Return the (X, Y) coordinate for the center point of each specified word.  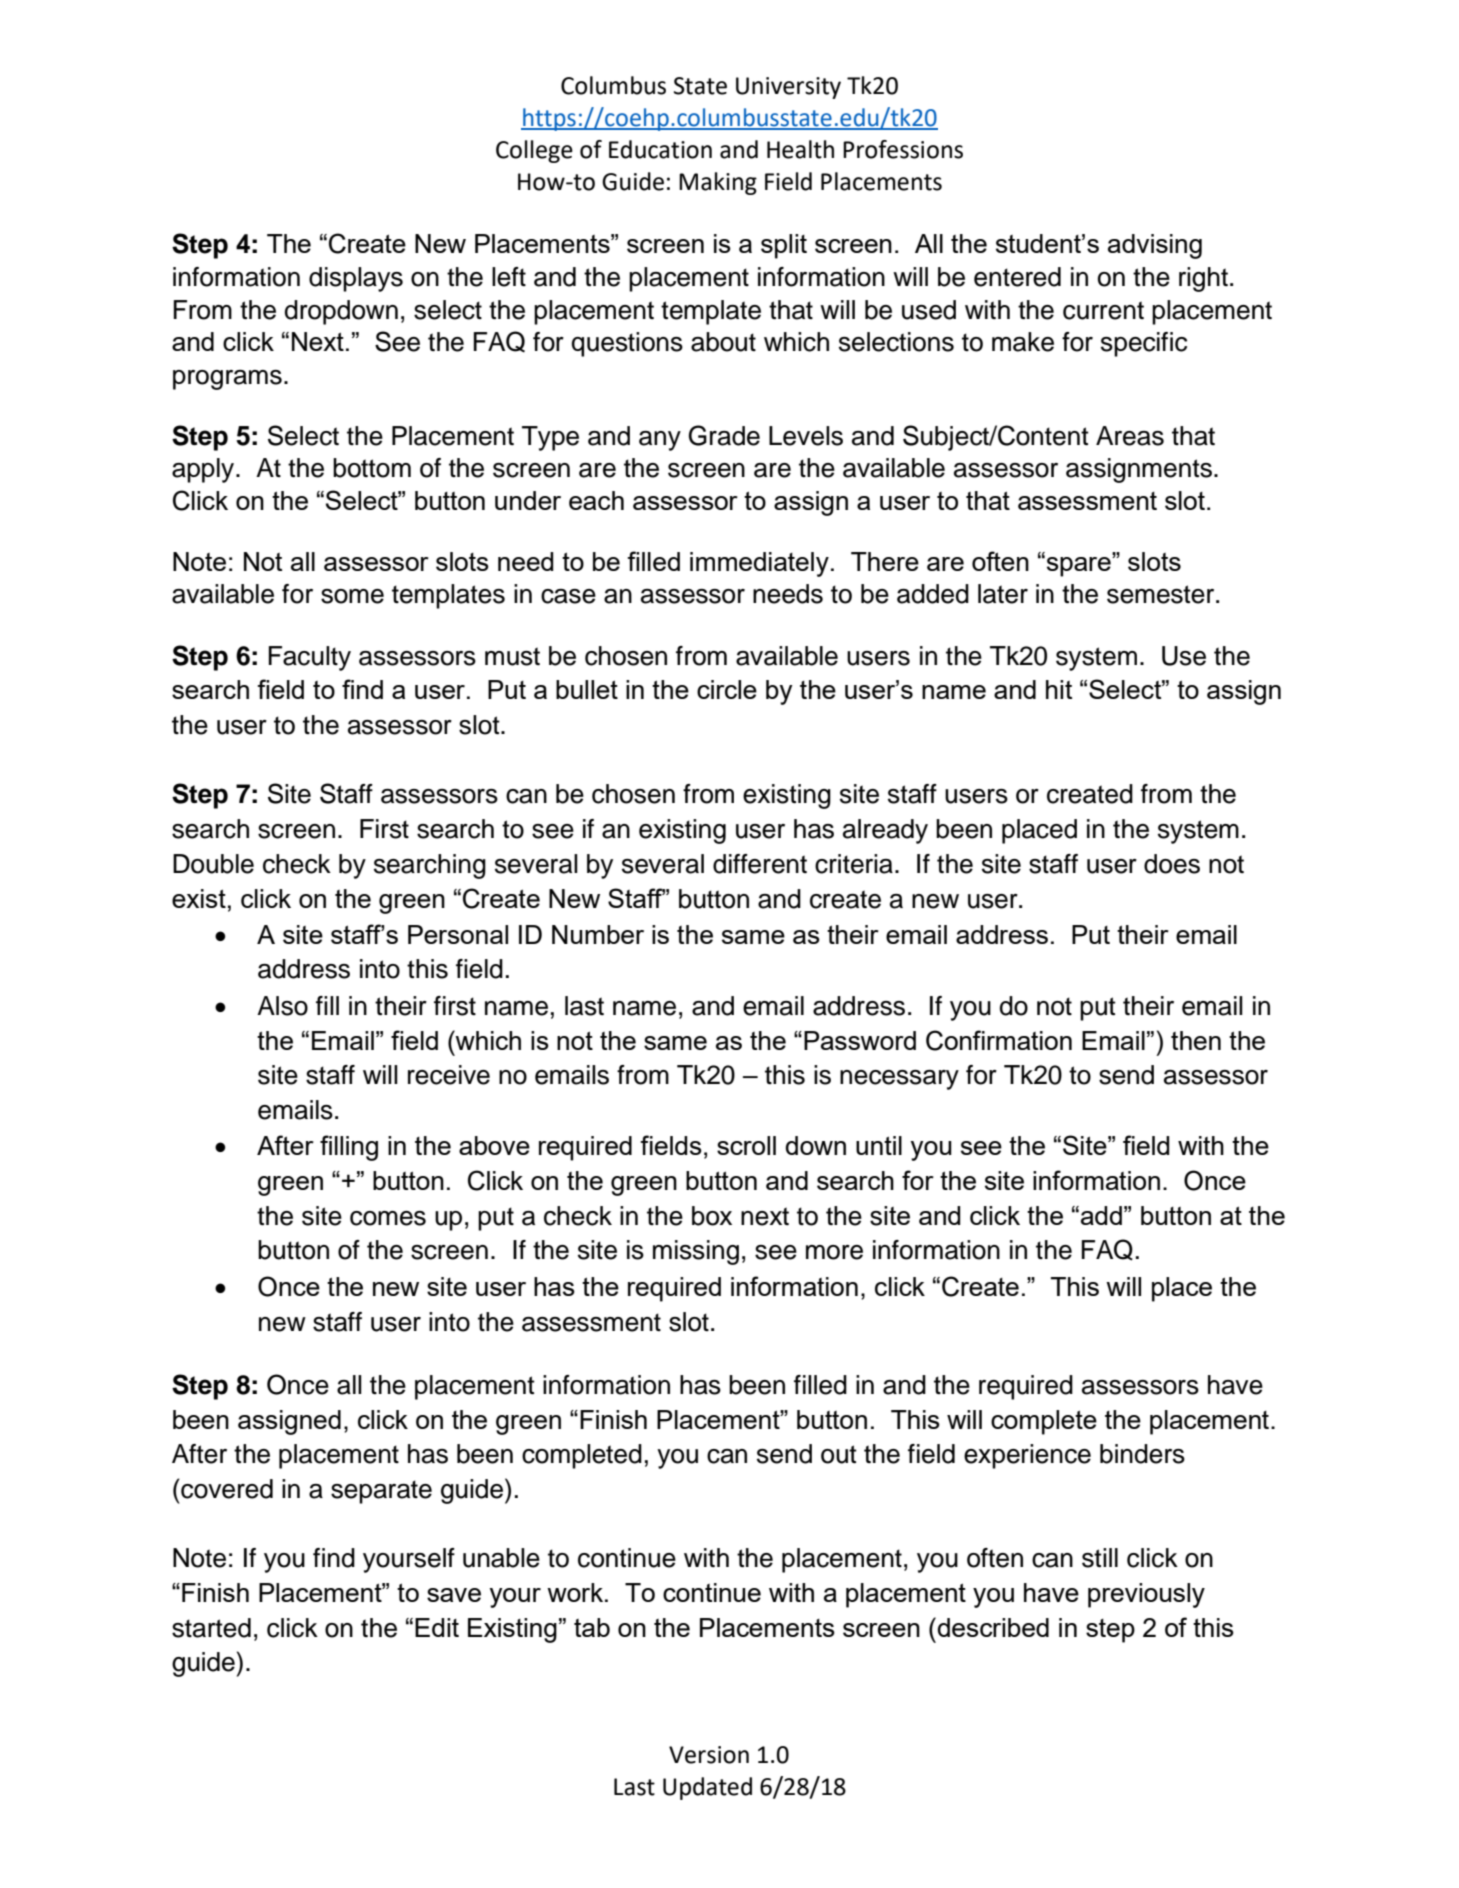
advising (1155, 246)
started (211, 1628)
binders (1142, 1454)
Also (282, 1006)
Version (709, 1755)
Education (660, 149)
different (760, 864)
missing (696, 1252)
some (352, 596)
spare (1080, 565)
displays (356, 279)
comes (388, 1218)
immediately (759, 564)
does (1172, 864)
